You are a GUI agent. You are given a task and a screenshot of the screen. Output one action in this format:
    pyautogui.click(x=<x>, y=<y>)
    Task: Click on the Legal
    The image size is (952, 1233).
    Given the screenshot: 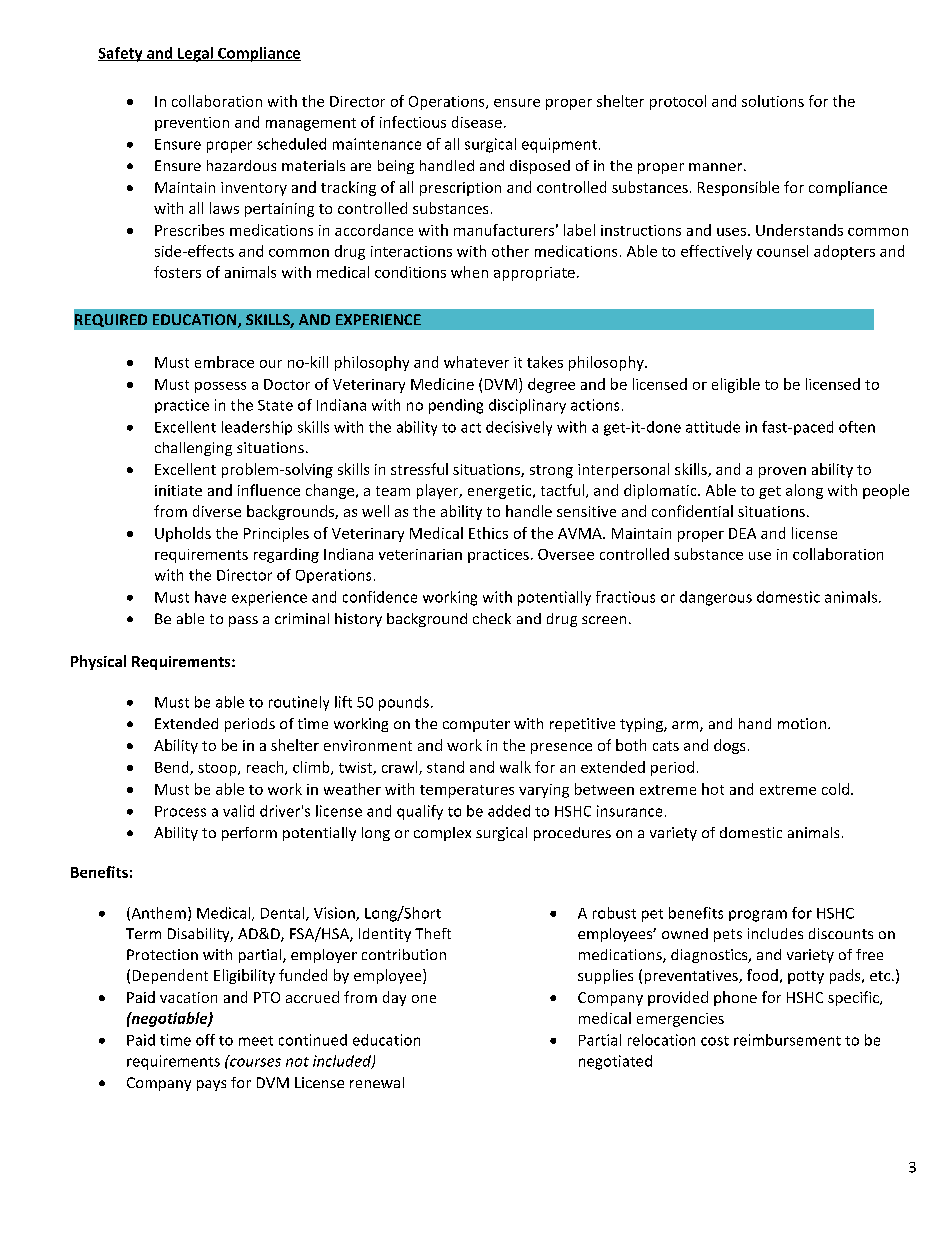 What is the action you would take?
    pyautogui.click(x=195, y=54)
